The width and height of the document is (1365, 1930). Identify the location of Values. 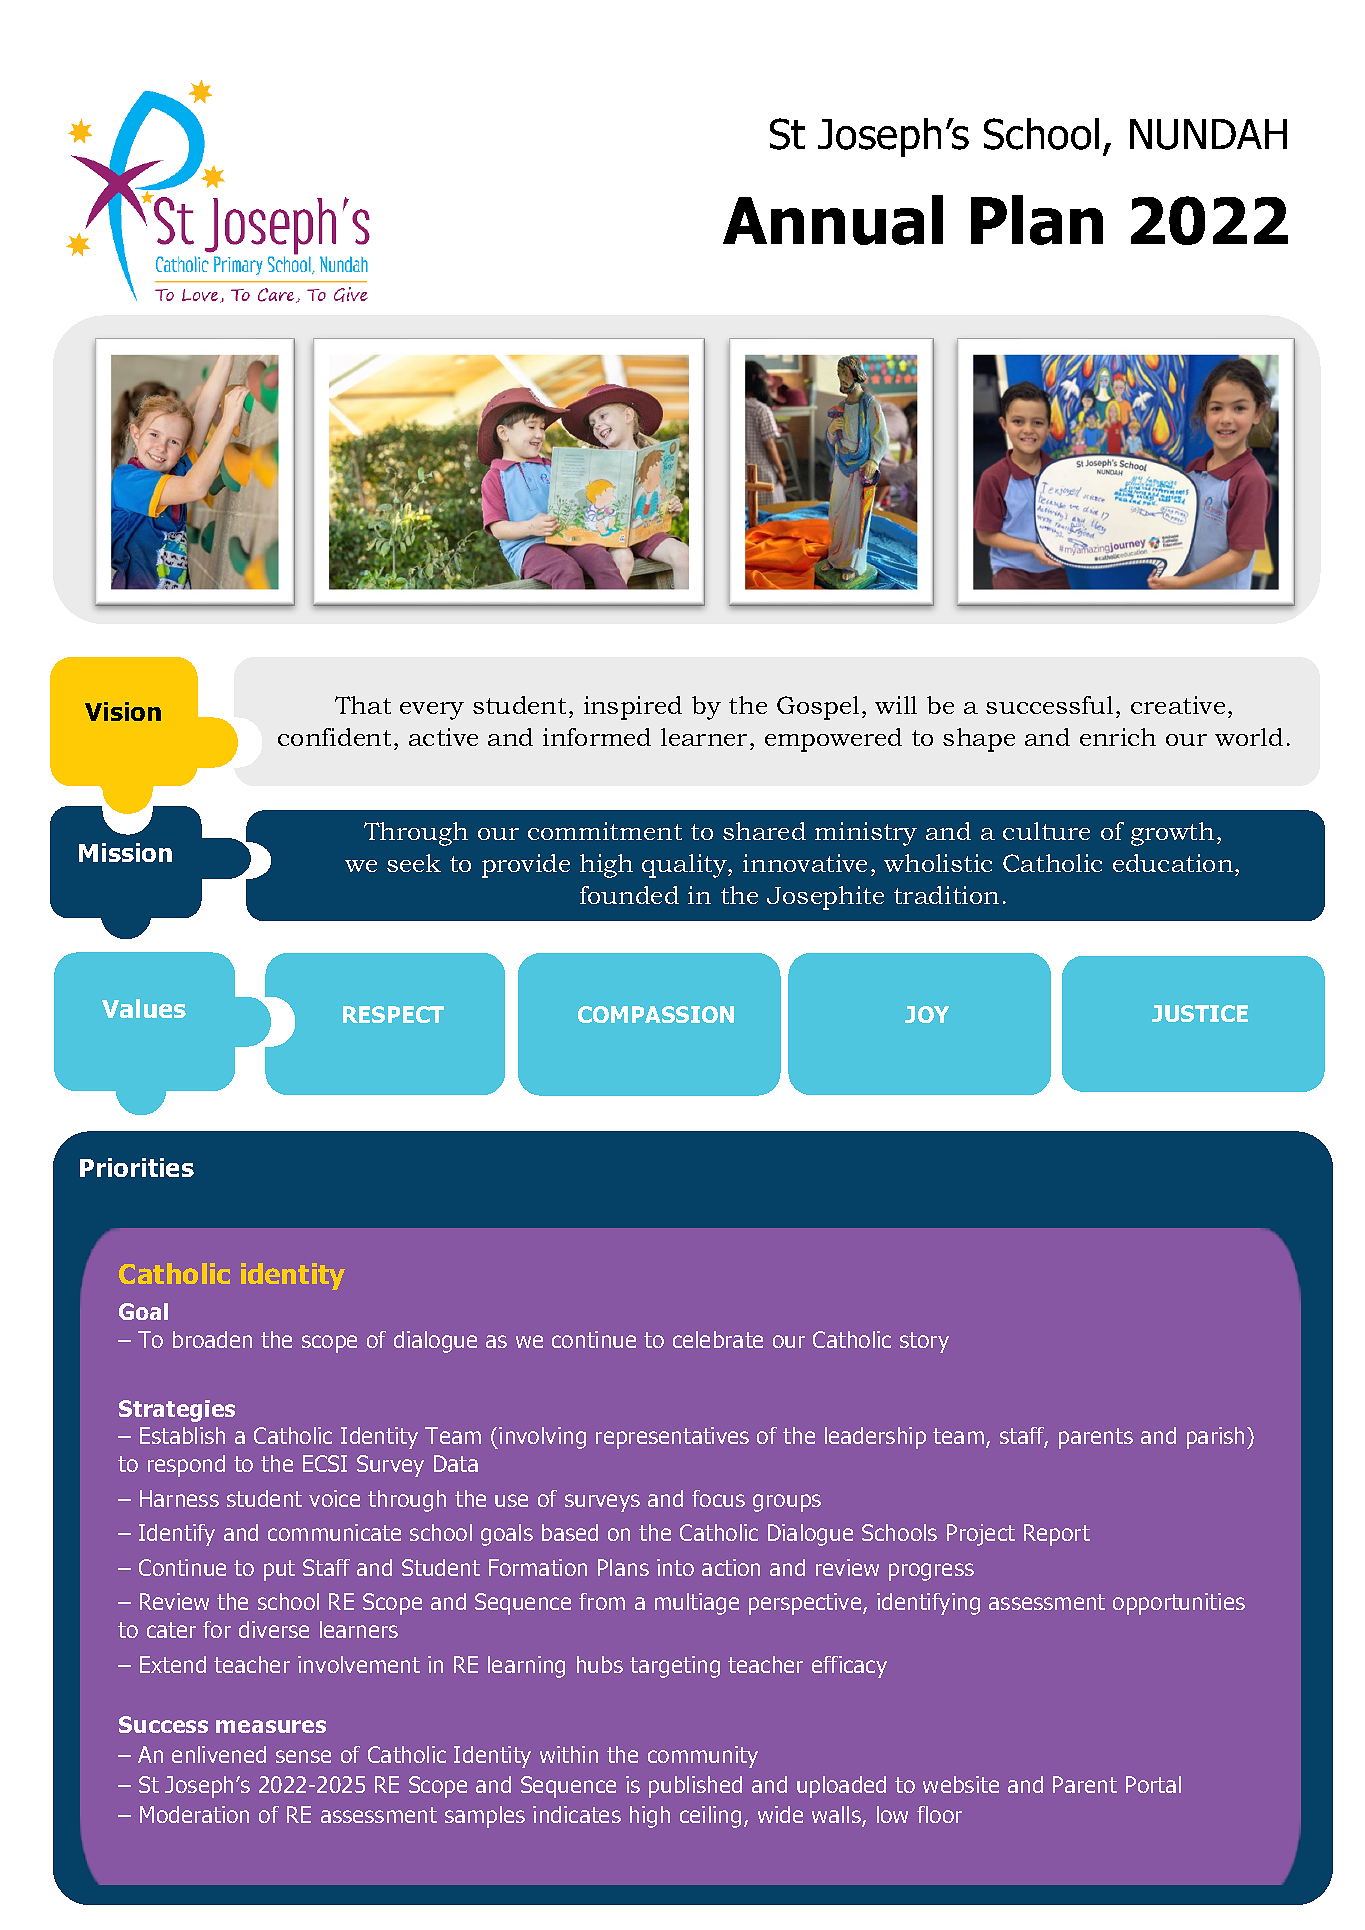
(144, 1008).
